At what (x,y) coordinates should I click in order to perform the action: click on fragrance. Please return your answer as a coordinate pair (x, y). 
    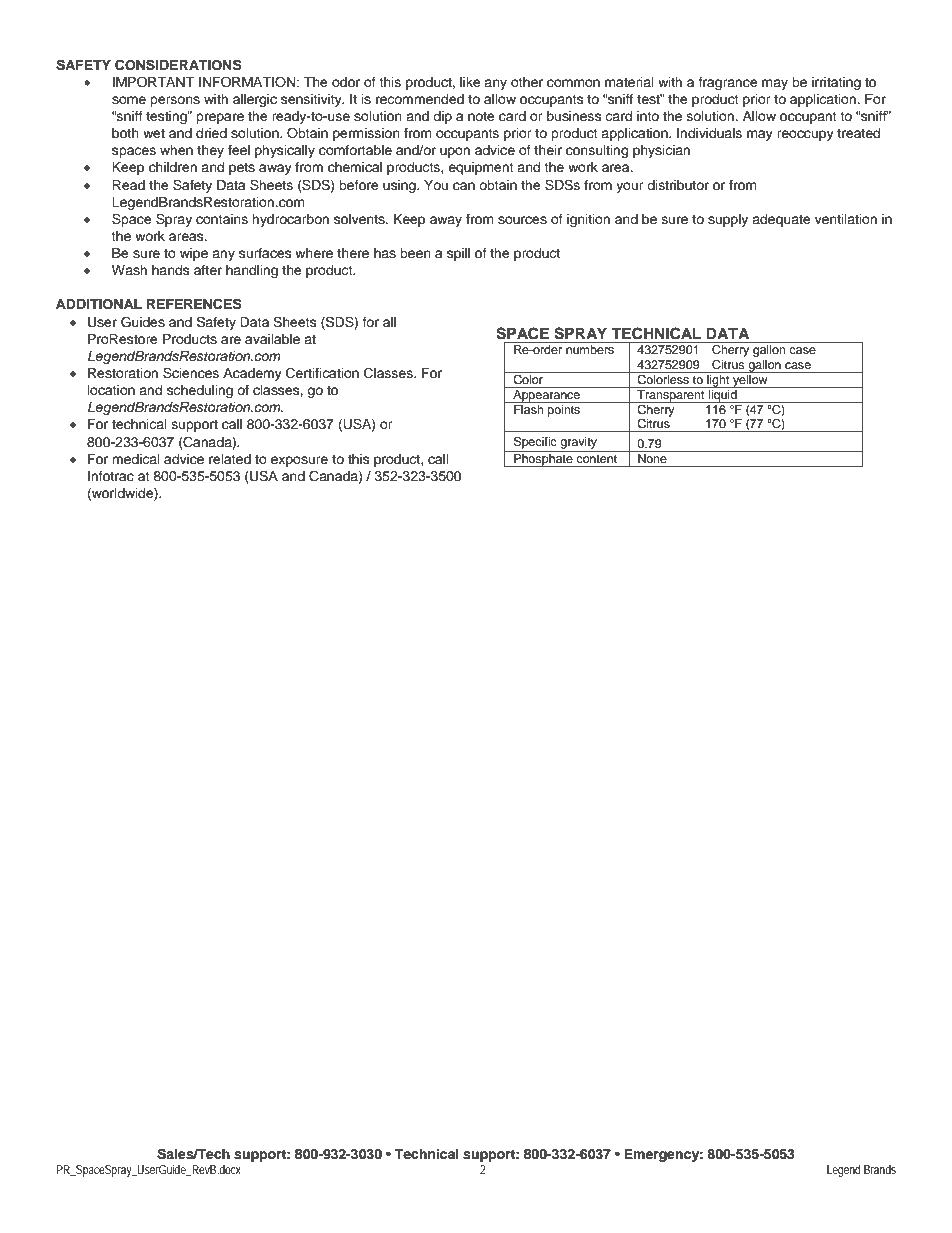
    Looking at the image, I should click on (728, 83).
